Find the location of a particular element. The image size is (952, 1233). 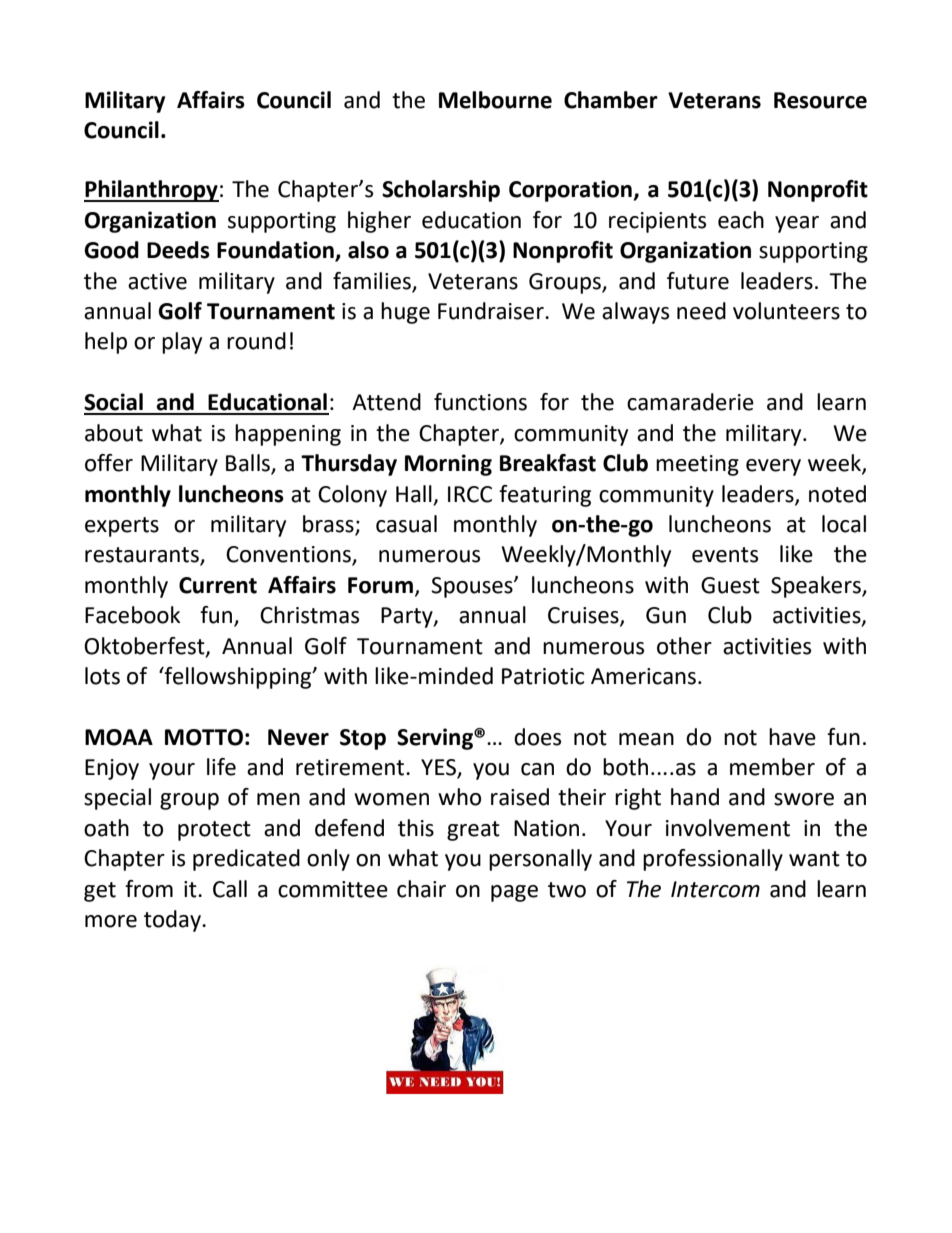

Melbourne is located at coordinates (495, 100).
